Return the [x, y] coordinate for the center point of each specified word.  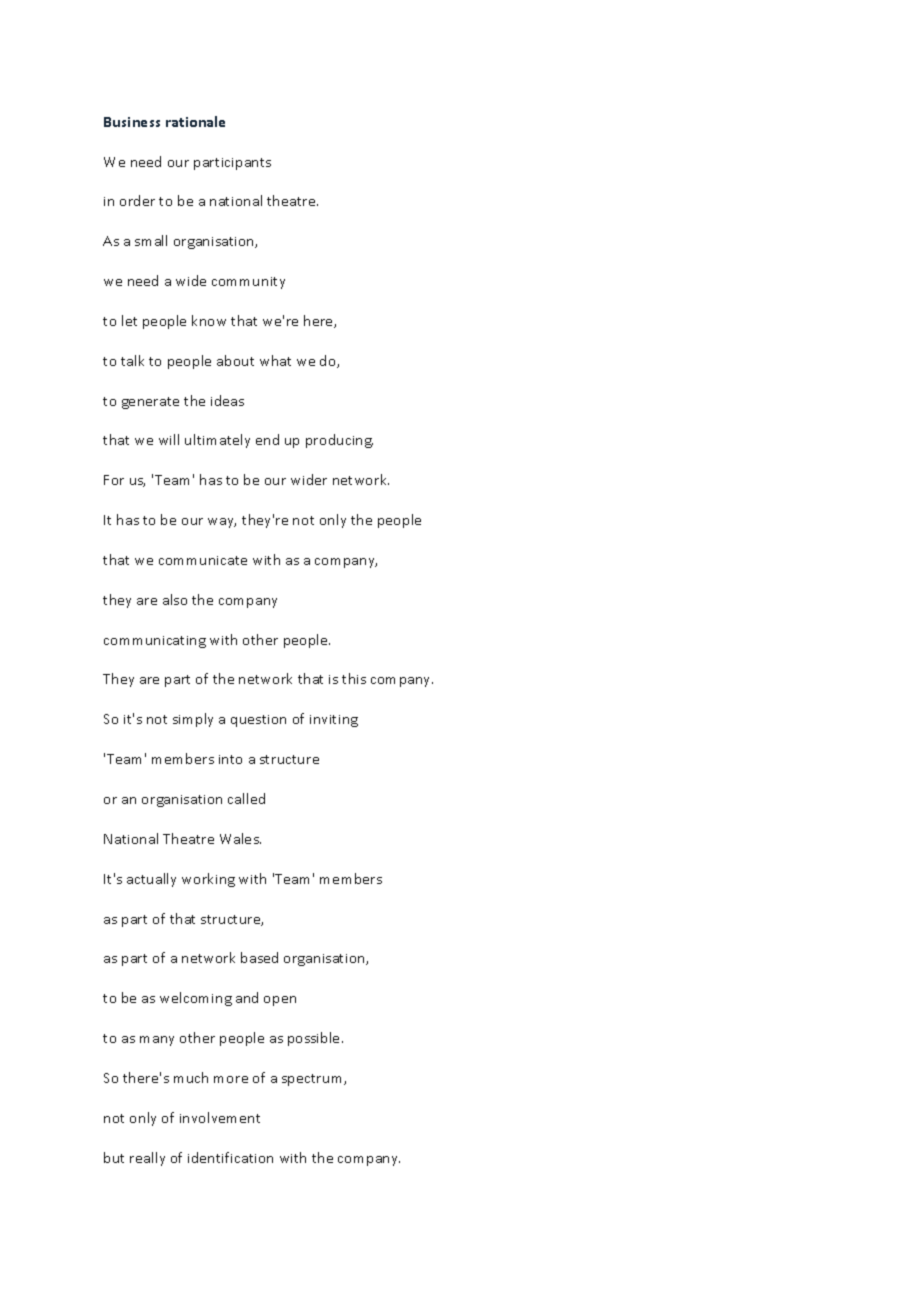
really [147, 1159]
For [114, 480]
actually [151, 880]
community [248, 283]
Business [132, 122]
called [246, 798]
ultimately [217, 441]
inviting [334, 721]
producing [339, 441]
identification [230, 1157]
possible [315, 1039]
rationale [195, 121]
